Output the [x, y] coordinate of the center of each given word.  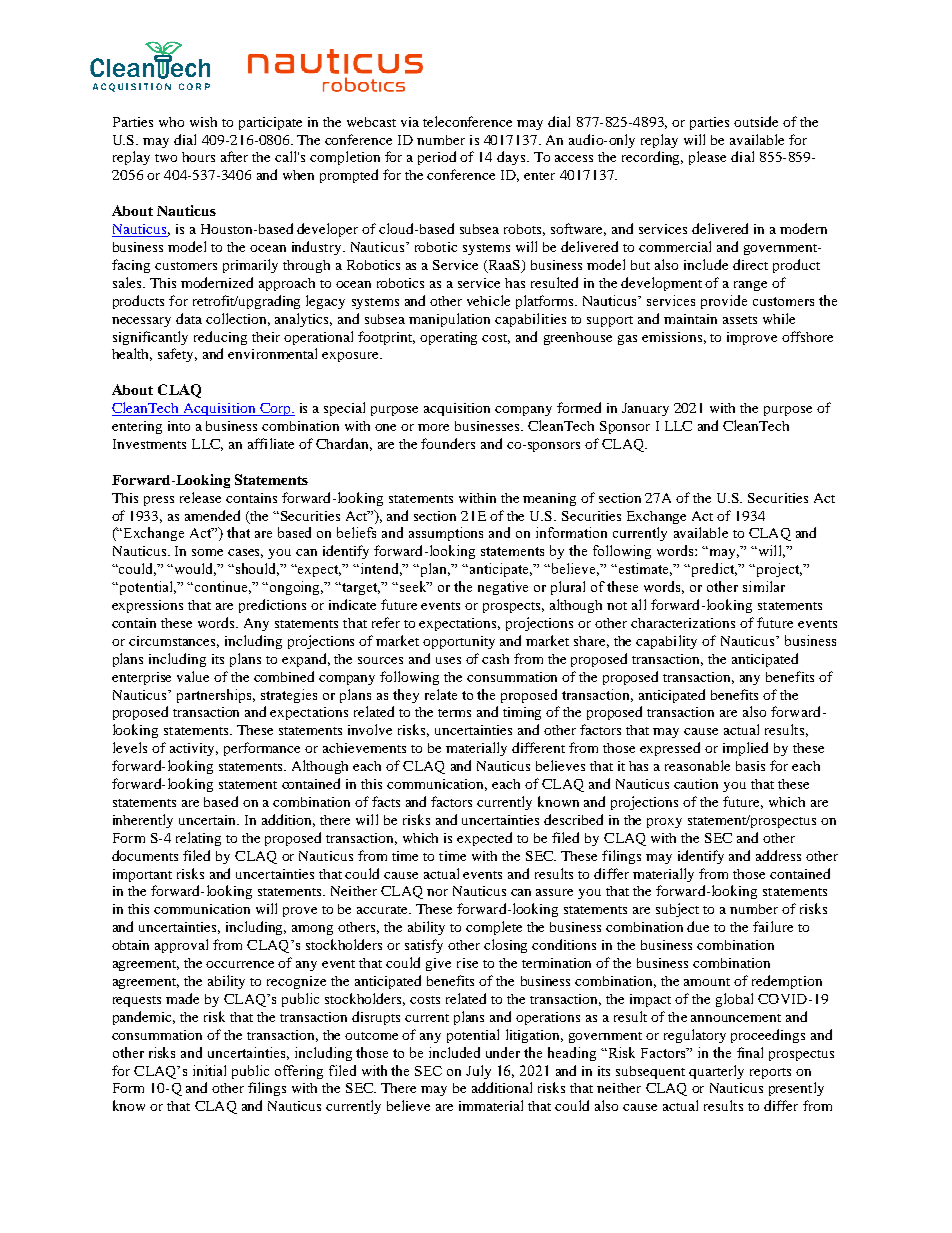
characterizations [683, 623]
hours [198, 157]
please [707, 158]
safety [177, 355]
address [778, 855]
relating [198, 839]
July [478, 1072]
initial [209, 1070]
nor [437, 892]
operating [448, 338]
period [437, 158]
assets [740, 320]
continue [223, 587]
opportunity [459, 642]
